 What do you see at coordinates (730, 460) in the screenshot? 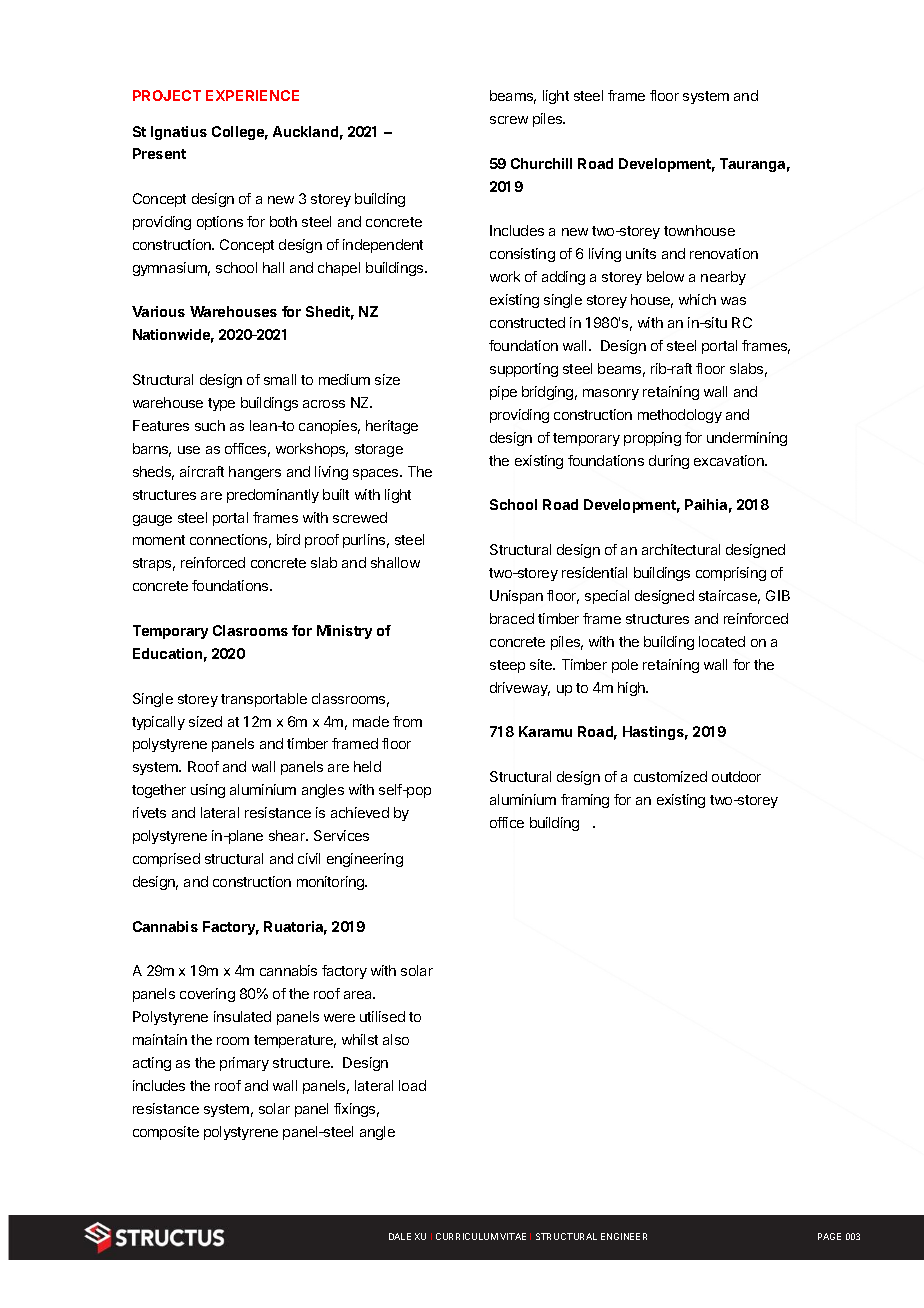
I see `excavation` at bounding box center [730, 460].
